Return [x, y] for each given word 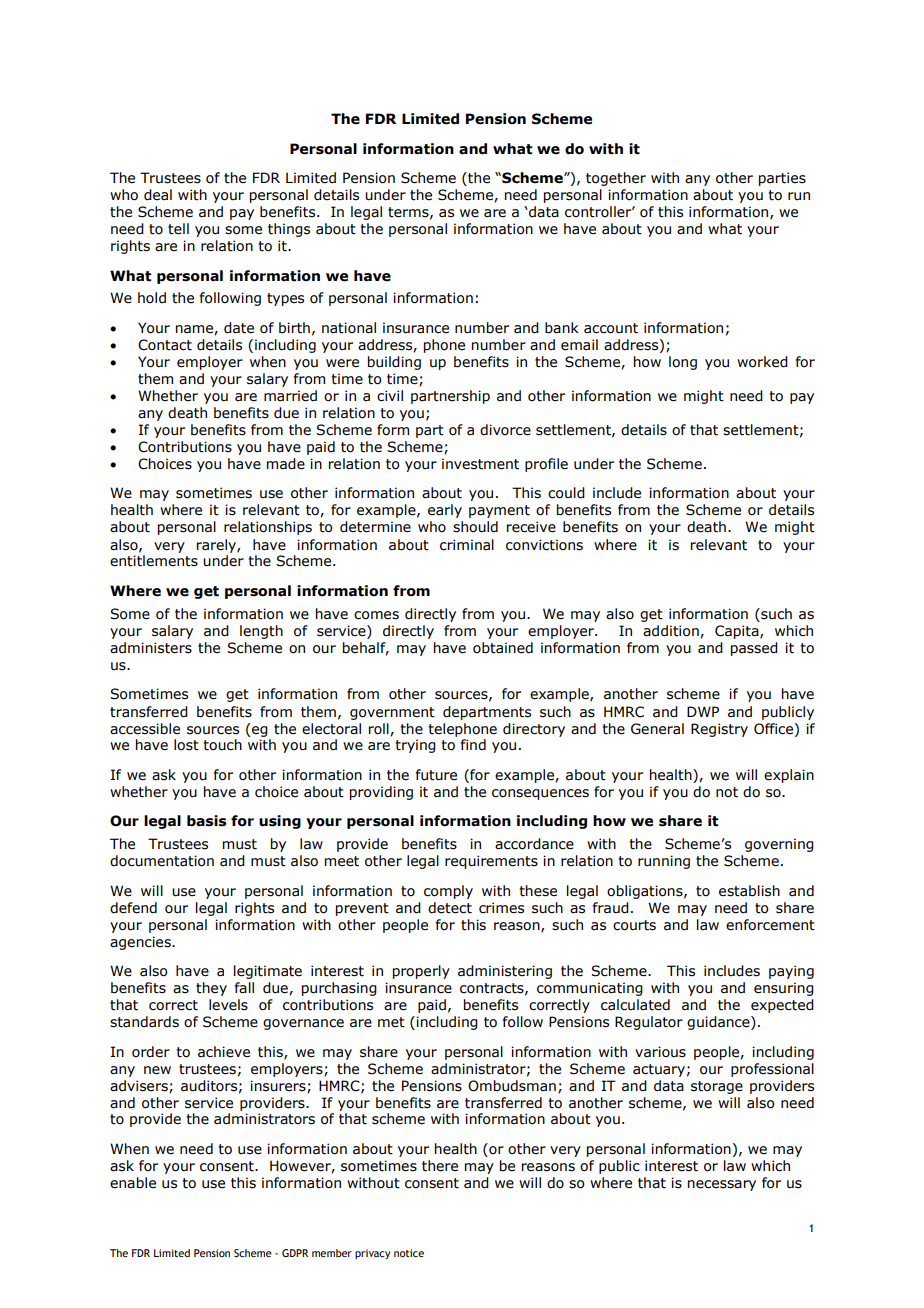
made [286, 464]
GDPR [295, 1253]
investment [480, 464]
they [211, 989]
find [473, 745]
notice [409, 1253]
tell [178, 229]
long [683, 363]
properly [421, 972]
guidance [719, 1023]
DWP [703, 711]
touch [222, 745]
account [611, 328]
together [616, 179]
